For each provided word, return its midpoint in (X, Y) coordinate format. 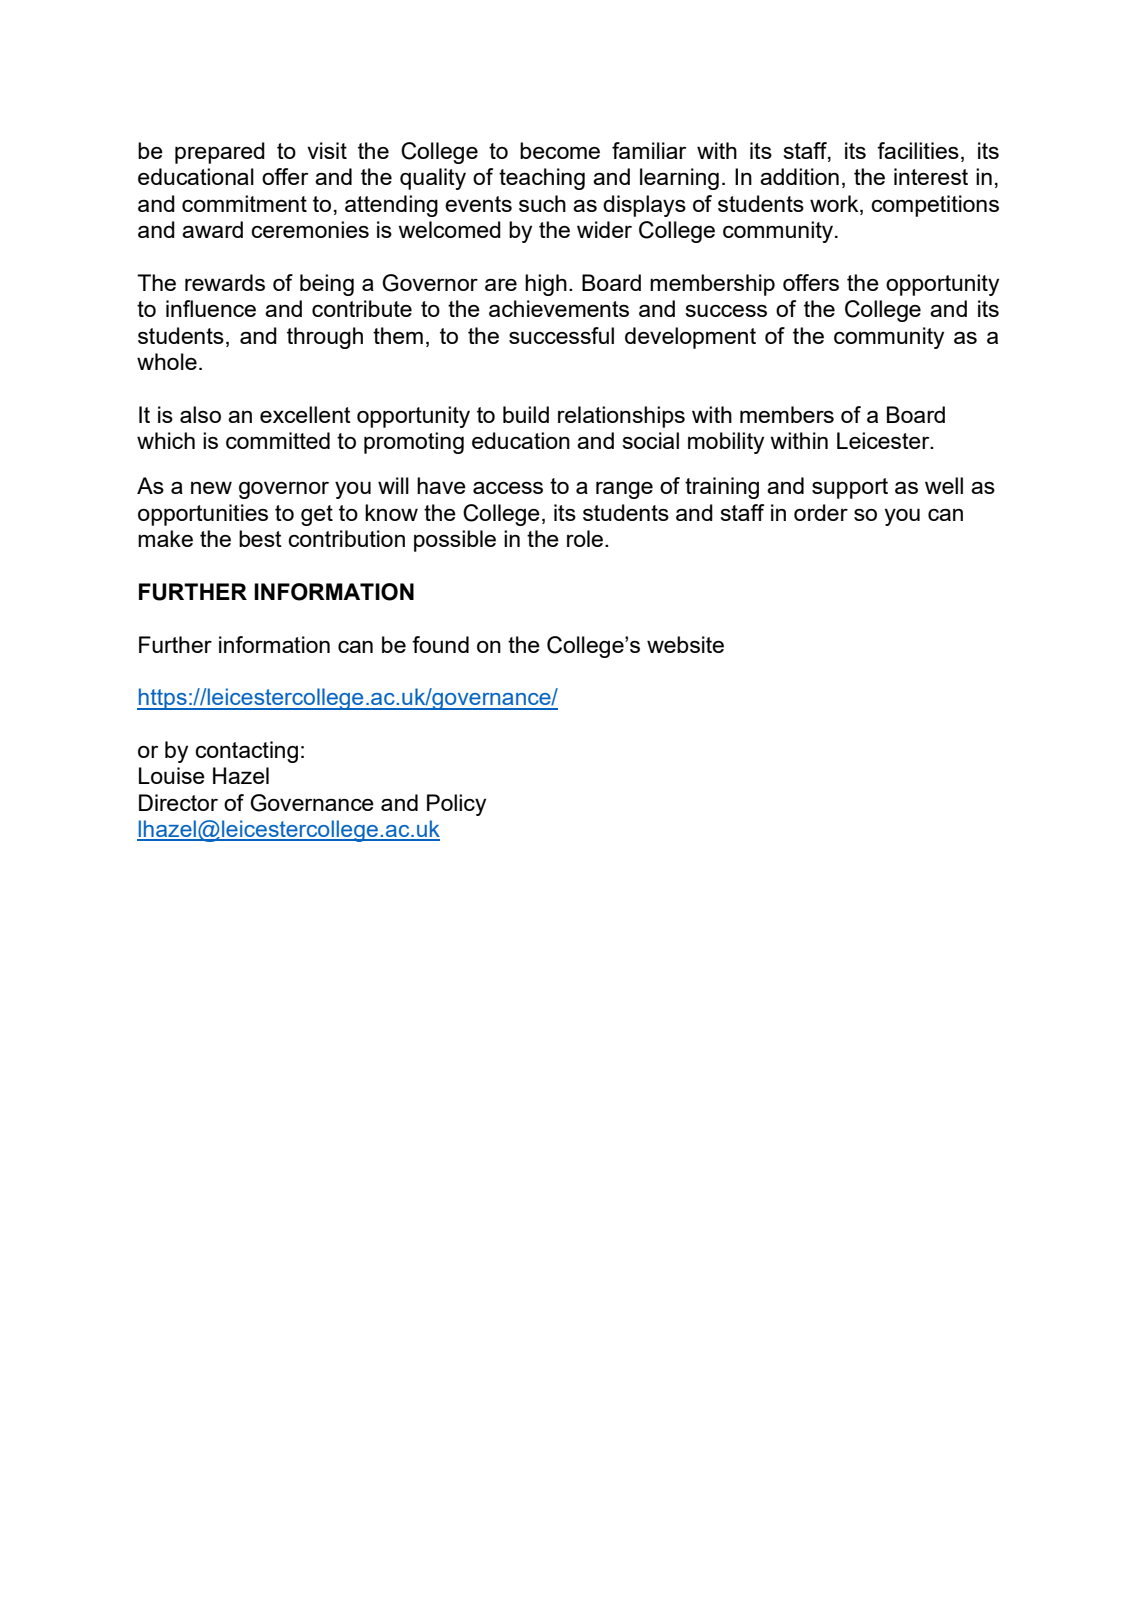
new (211, 487)
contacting (246, 752)
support (850, 488)
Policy (456, 805)
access (508, 488)
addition (799, 176)
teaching (542, 179)
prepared (220, 153)
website (685, 644)
